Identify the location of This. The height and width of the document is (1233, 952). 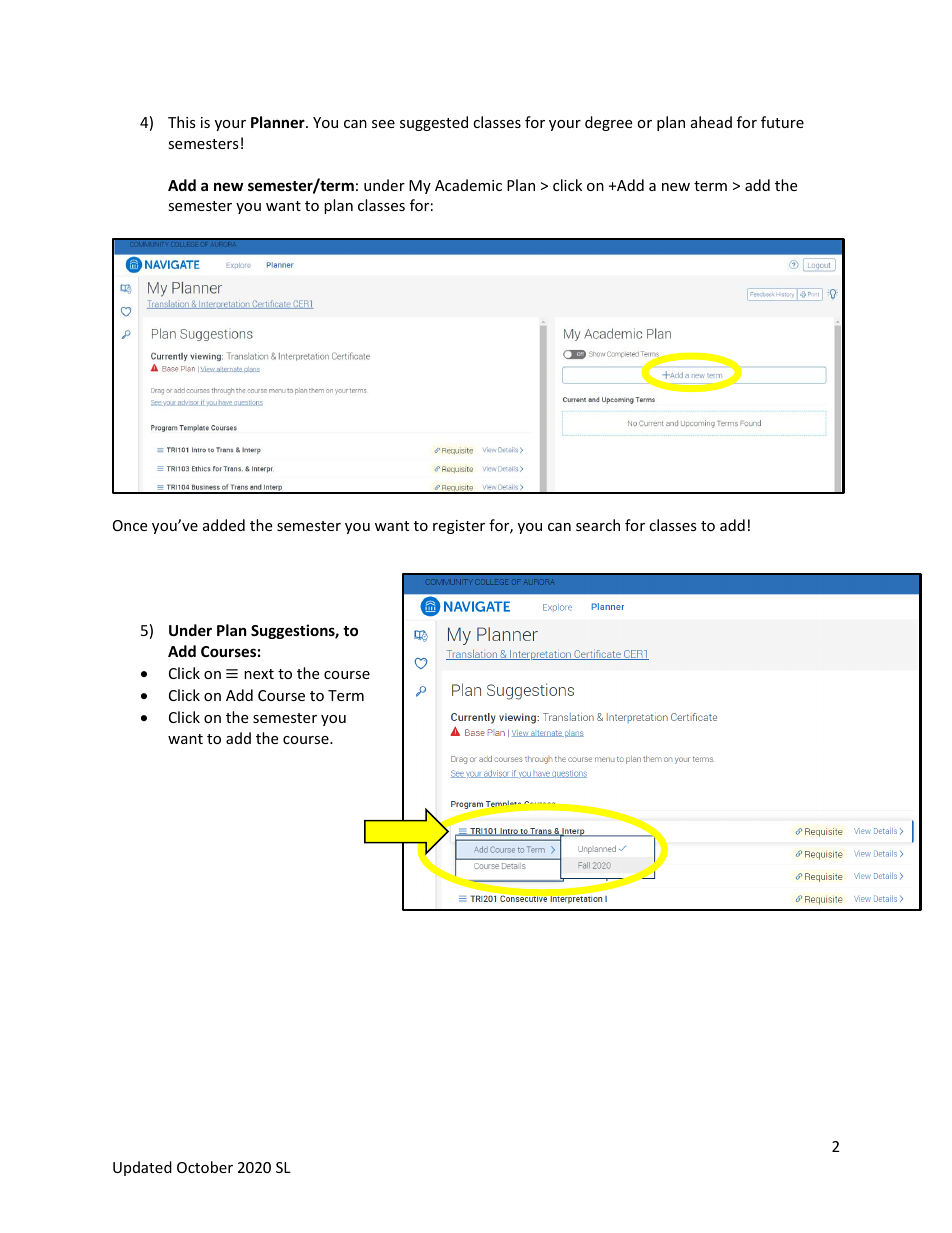
(182, 122).
